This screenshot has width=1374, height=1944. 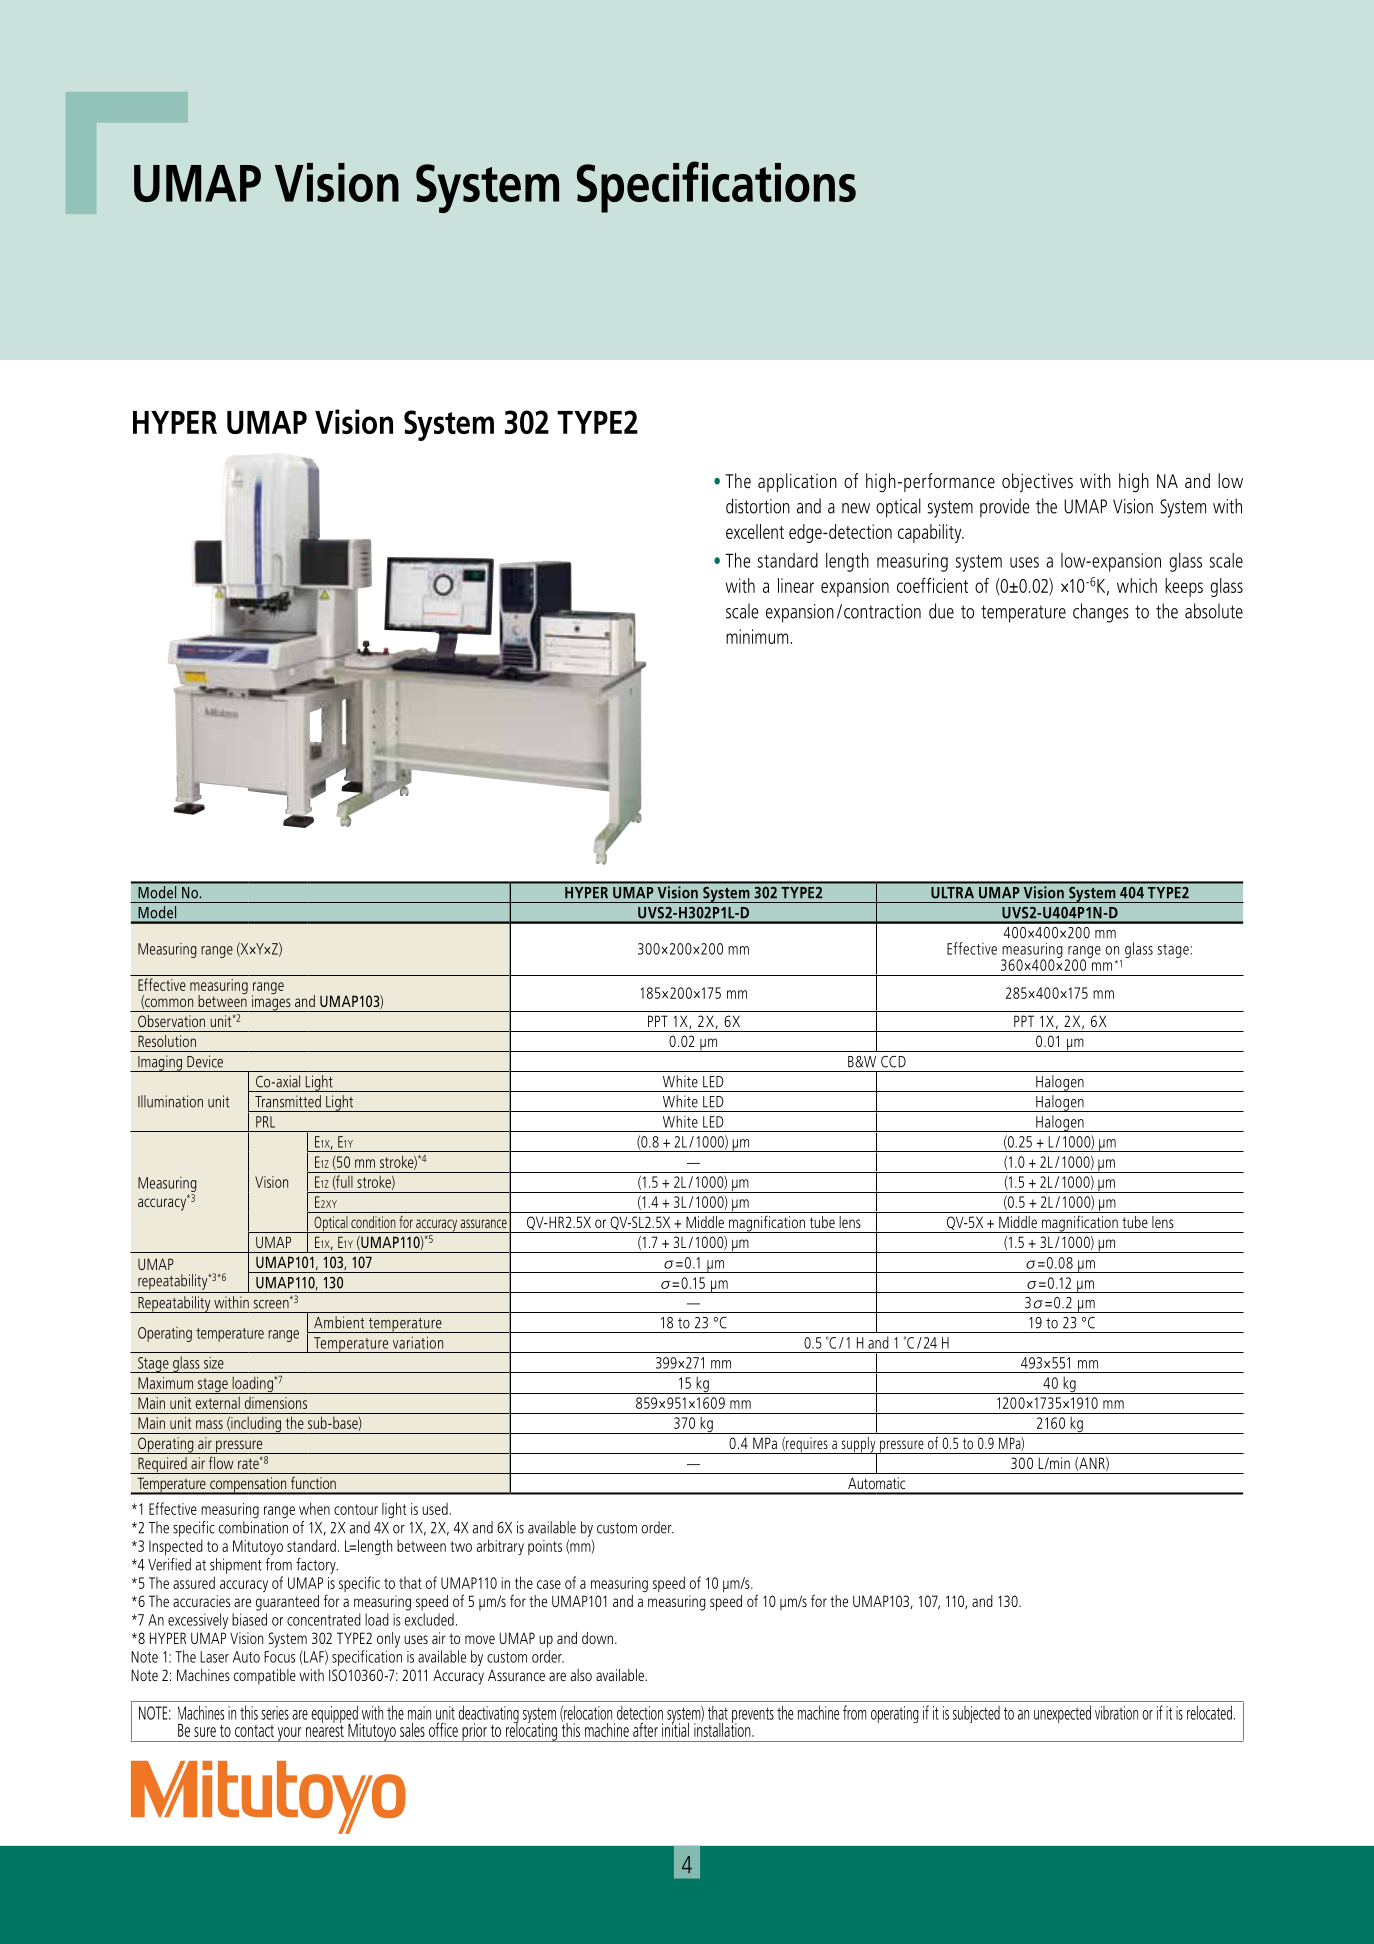 I want to click on unexpected, so click(x=1062, y=1714).
